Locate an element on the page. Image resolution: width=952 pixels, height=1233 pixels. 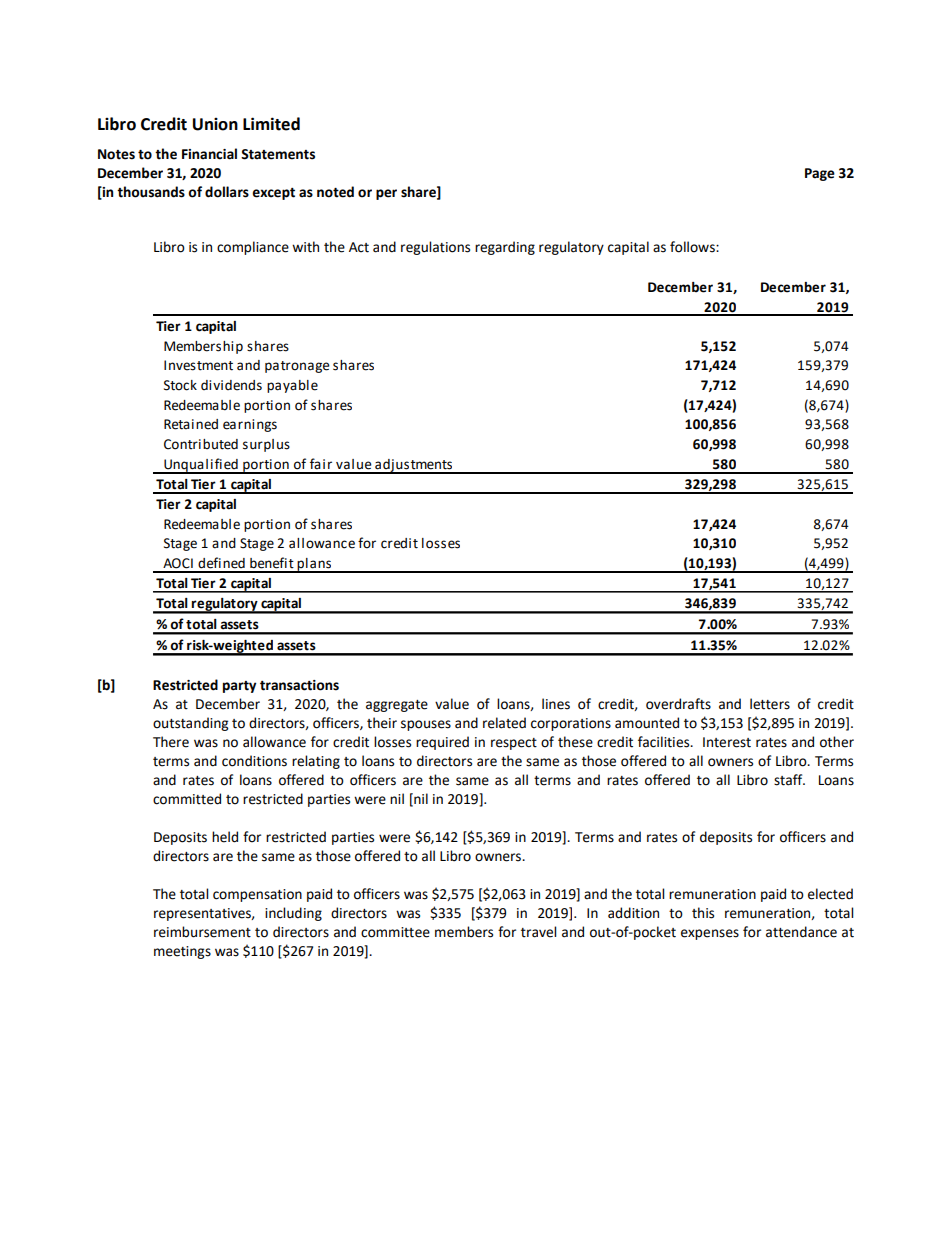
follows is located at coordinates (693, 247).
